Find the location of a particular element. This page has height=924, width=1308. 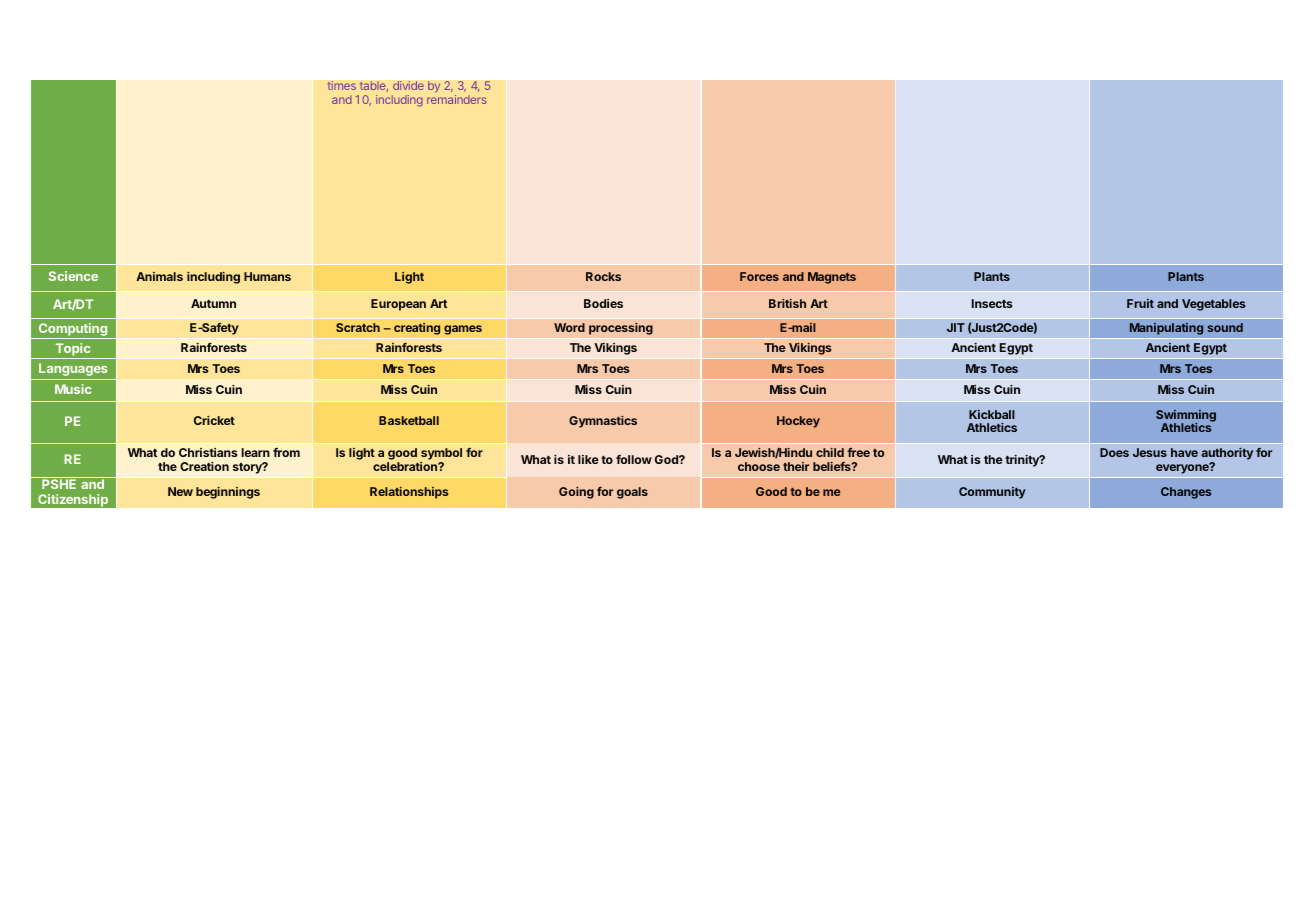

Animals is located at coordinates (159, 276).
